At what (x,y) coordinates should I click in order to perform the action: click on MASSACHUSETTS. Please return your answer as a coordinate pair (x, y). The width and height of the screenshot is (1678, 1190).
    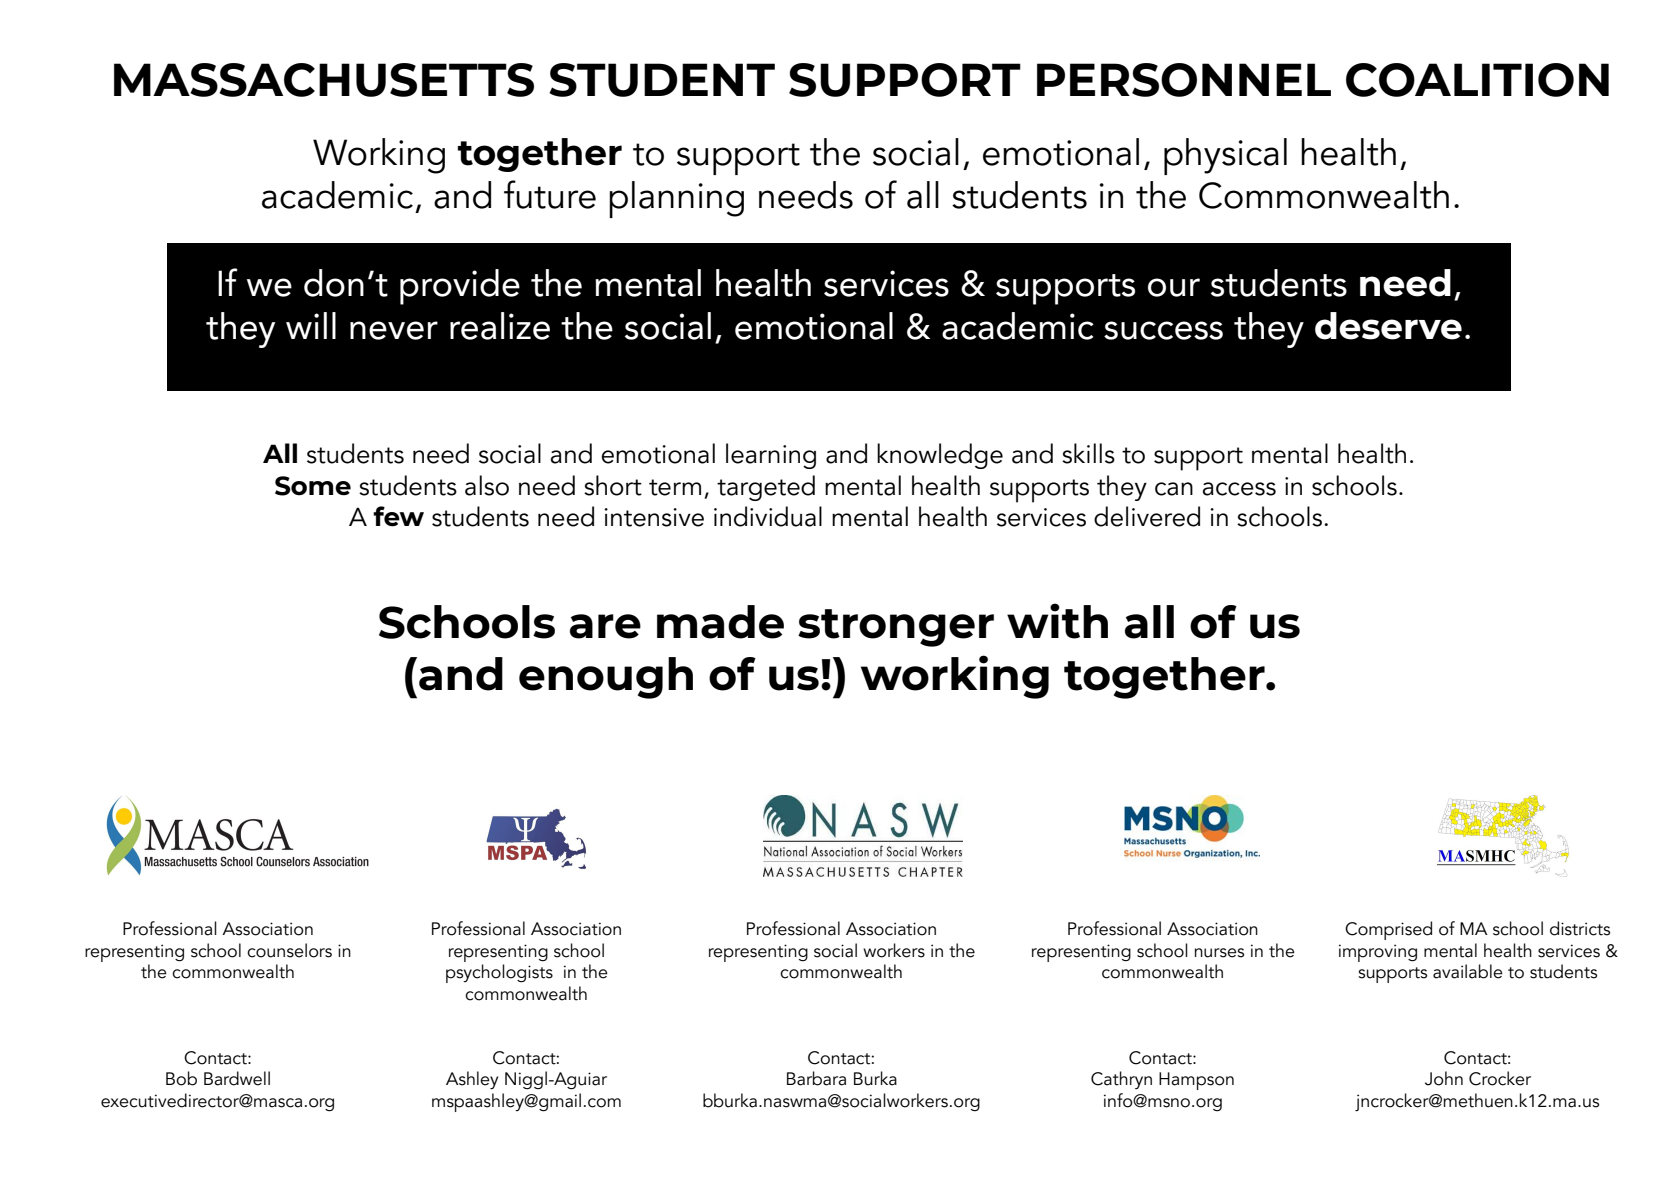
    Looking at the image, I should click on (324, 80).
